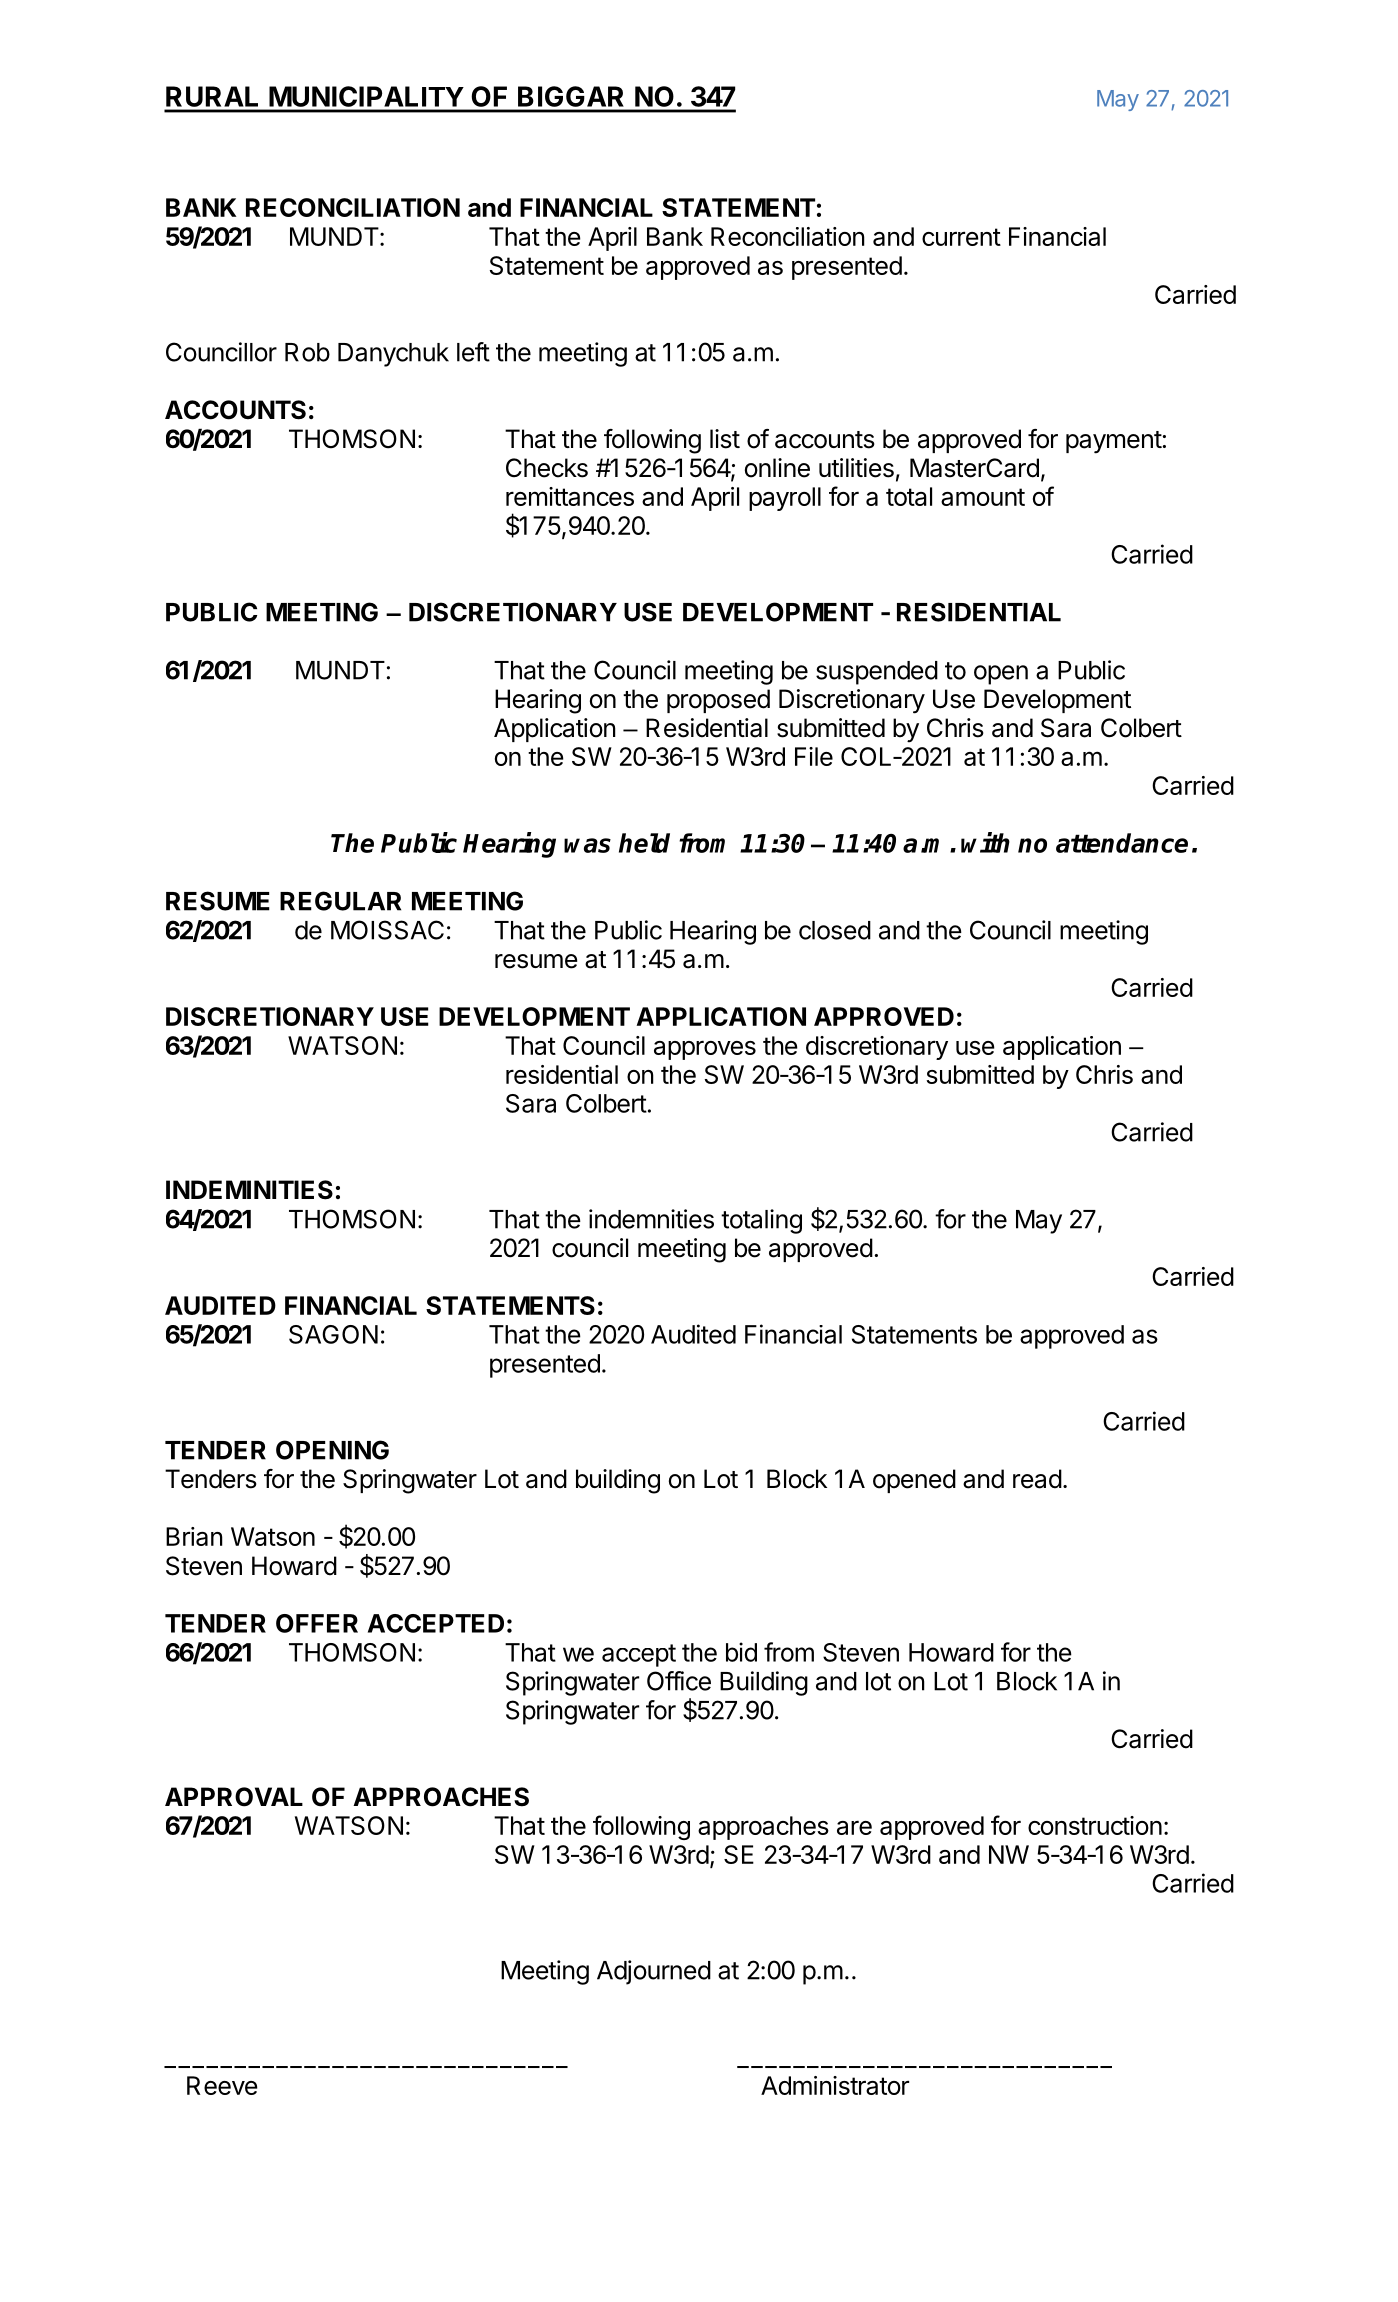  What do you see at coordinates (725, 439) in the image?
I see `list` at bounding box center [725, 439].
